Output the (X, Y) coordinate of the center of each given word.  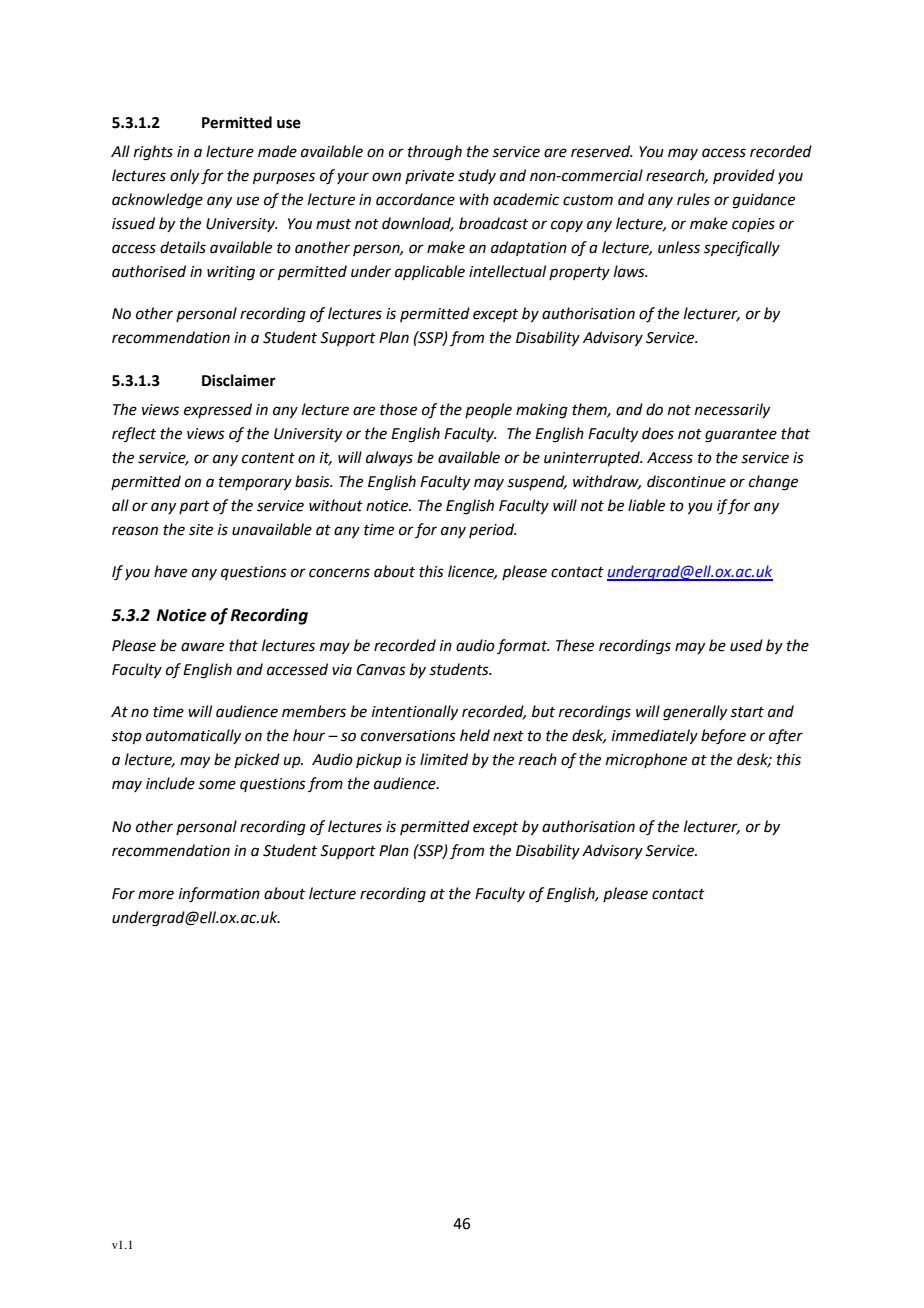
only (184, 176)
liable (646, 505)
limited (444, 759)
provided (744, 176)
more (156, 895)
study (477, 176)
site (201, 530)
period (493, 530)
